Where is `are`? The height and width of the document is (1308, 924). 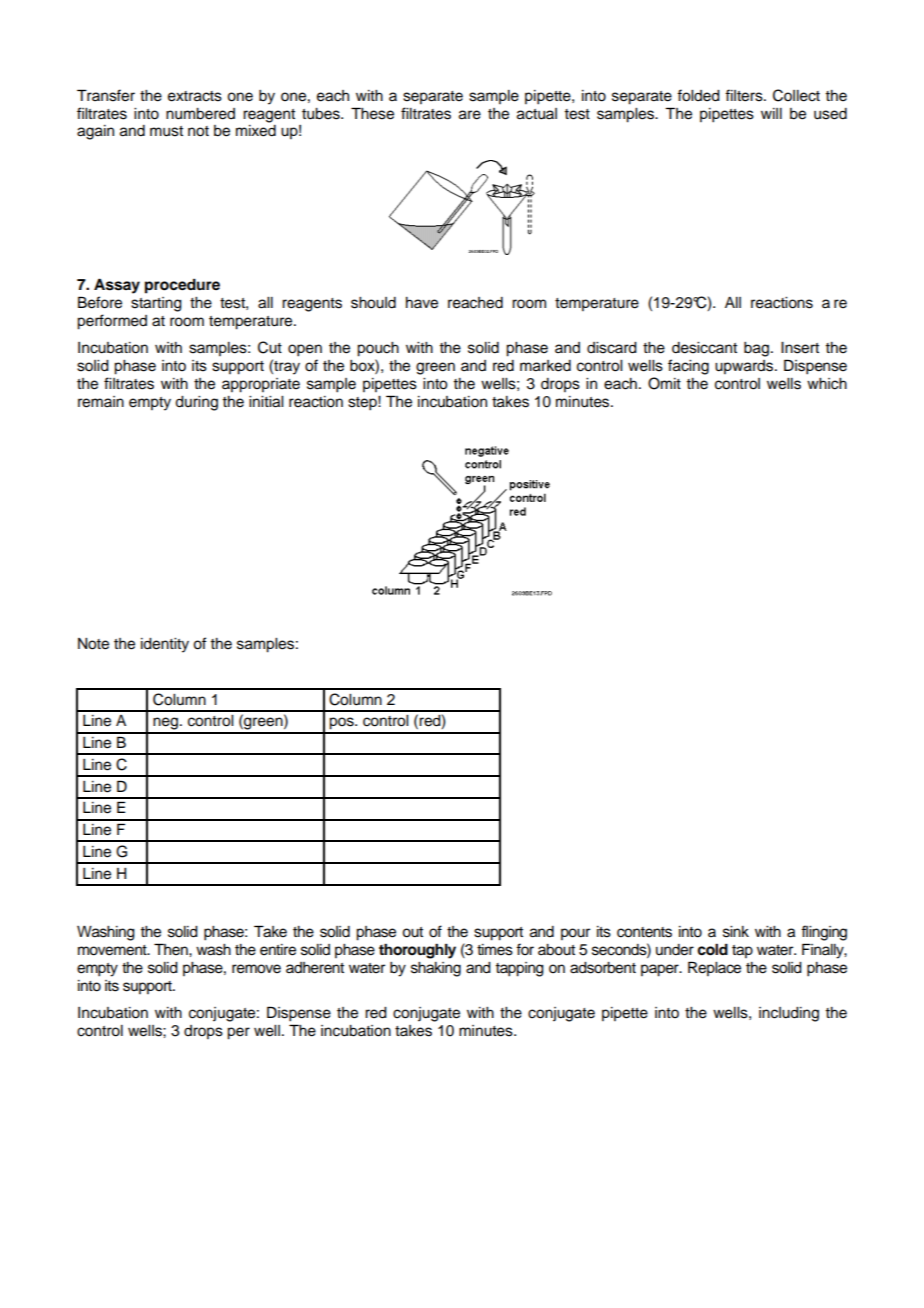 are is located at coordinates (470, 115).
